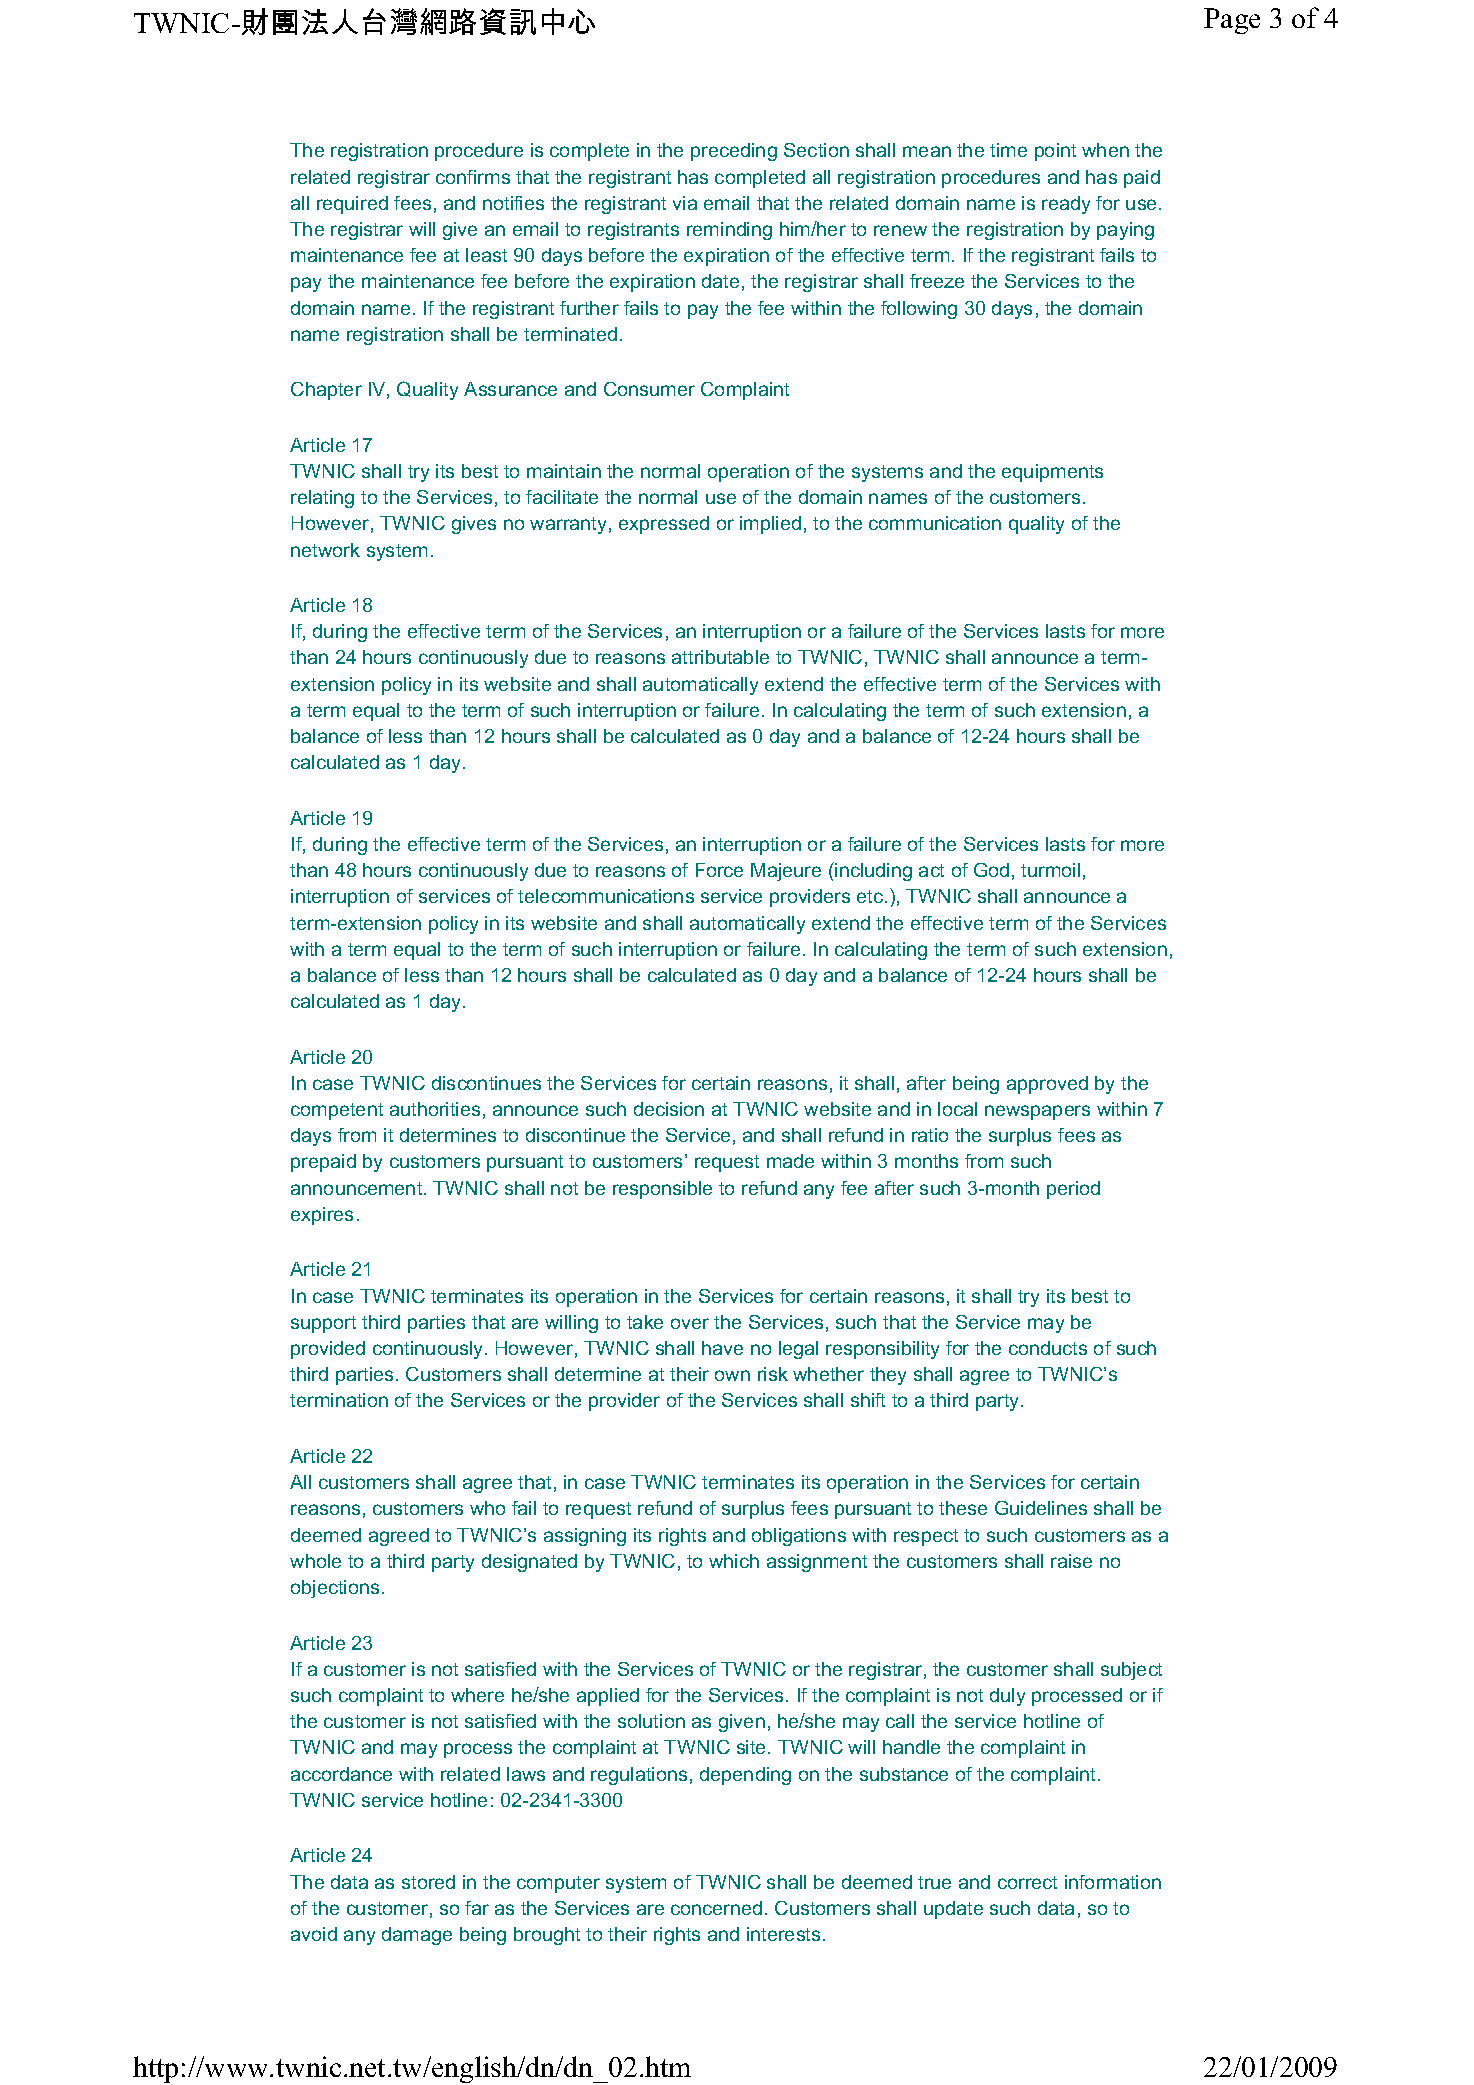  I want to click on conducts, so click(1048, 1348).
